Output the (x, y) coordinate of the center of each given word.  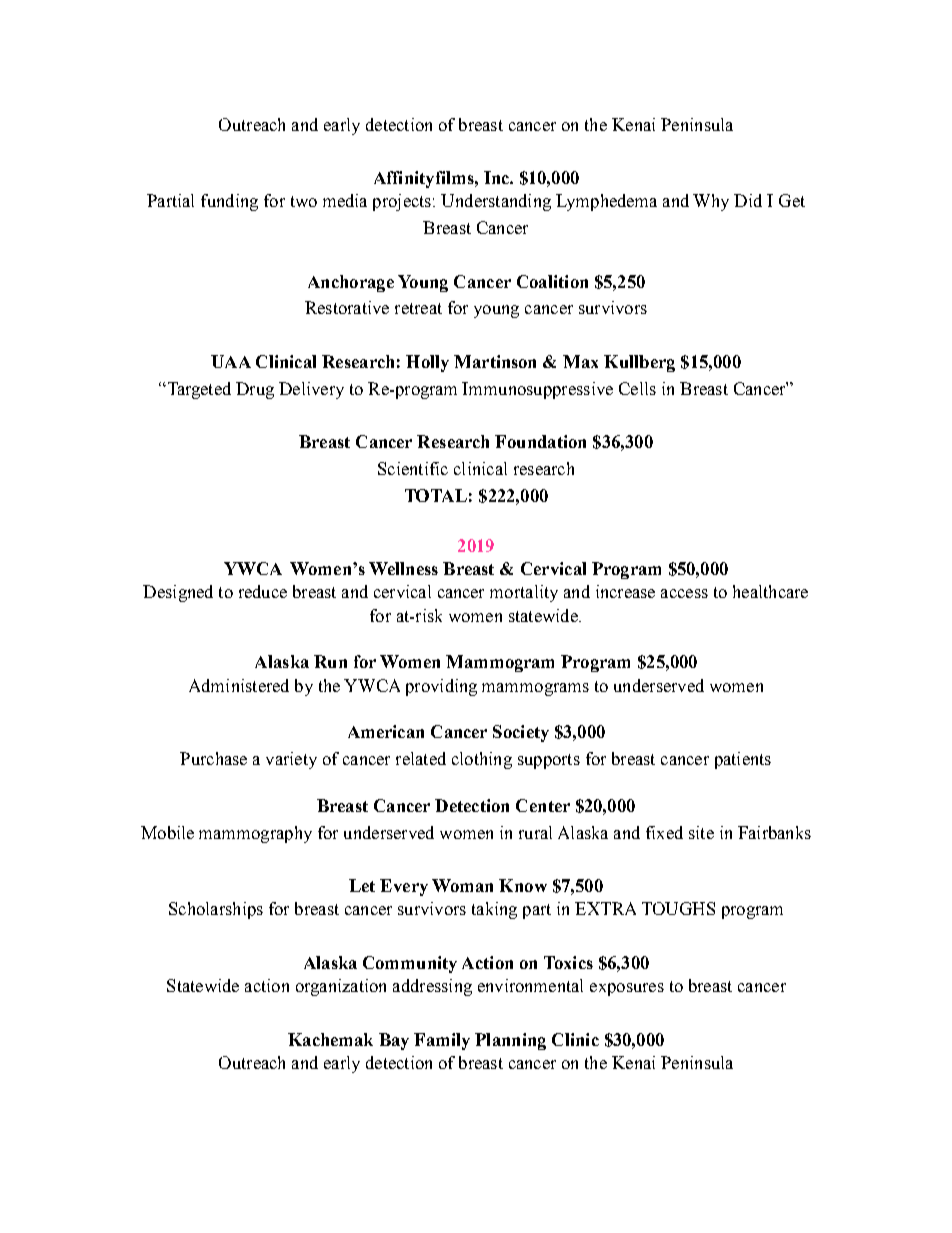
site (701, 832)
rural (535, 832)
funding (229, 202)
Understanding (496, 202)
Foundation (540, 441)
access (684, 593)
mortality (524, 593)
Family (442, 1041)
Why (711, 202)
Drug (255, 390)
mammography (255, 834)
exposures (627, 989)
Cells (637, 388)
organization (341, 987)
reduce (263, 591)
